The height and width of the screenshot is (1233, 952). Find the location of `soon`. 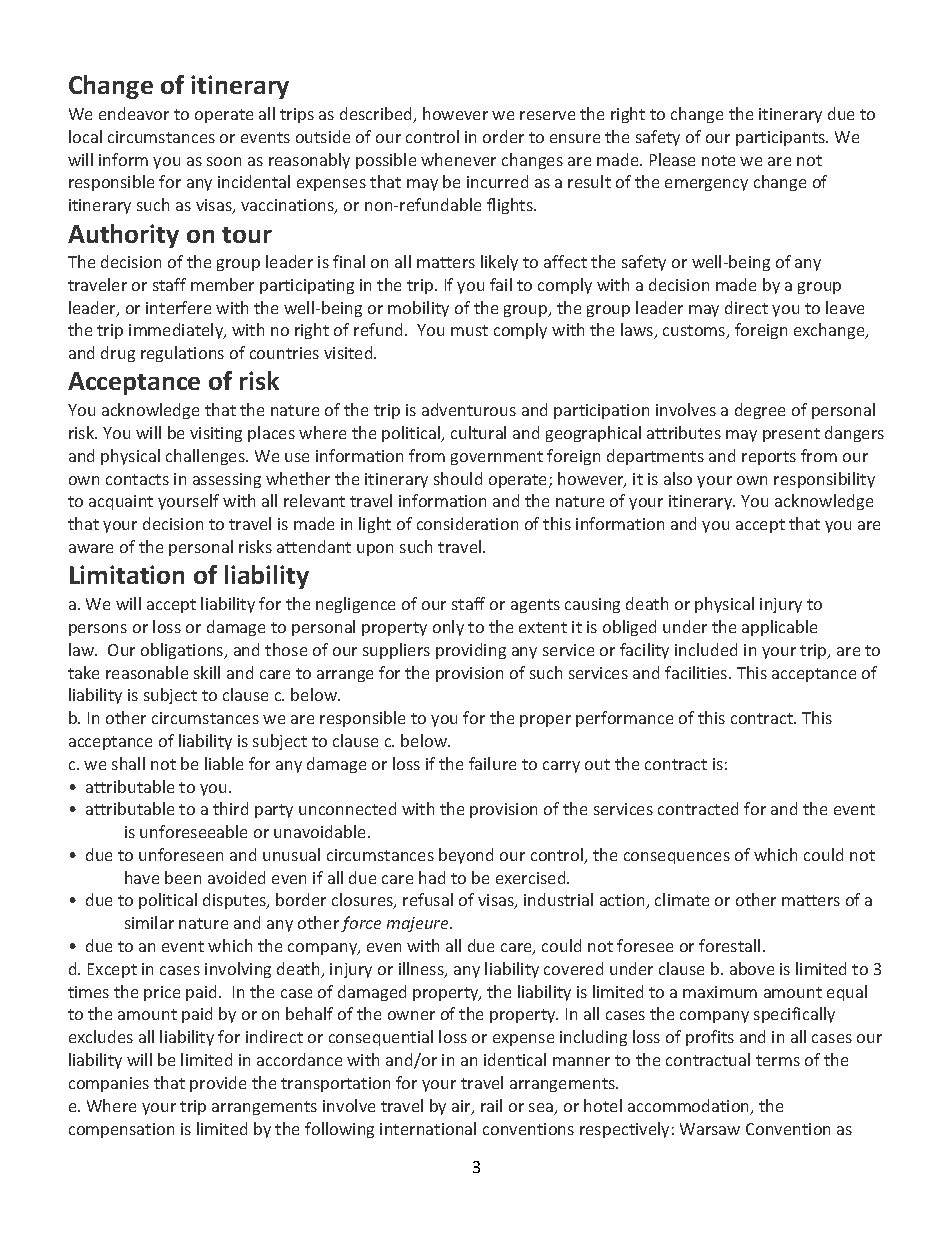

soon is located at coordinates (224, 161).
